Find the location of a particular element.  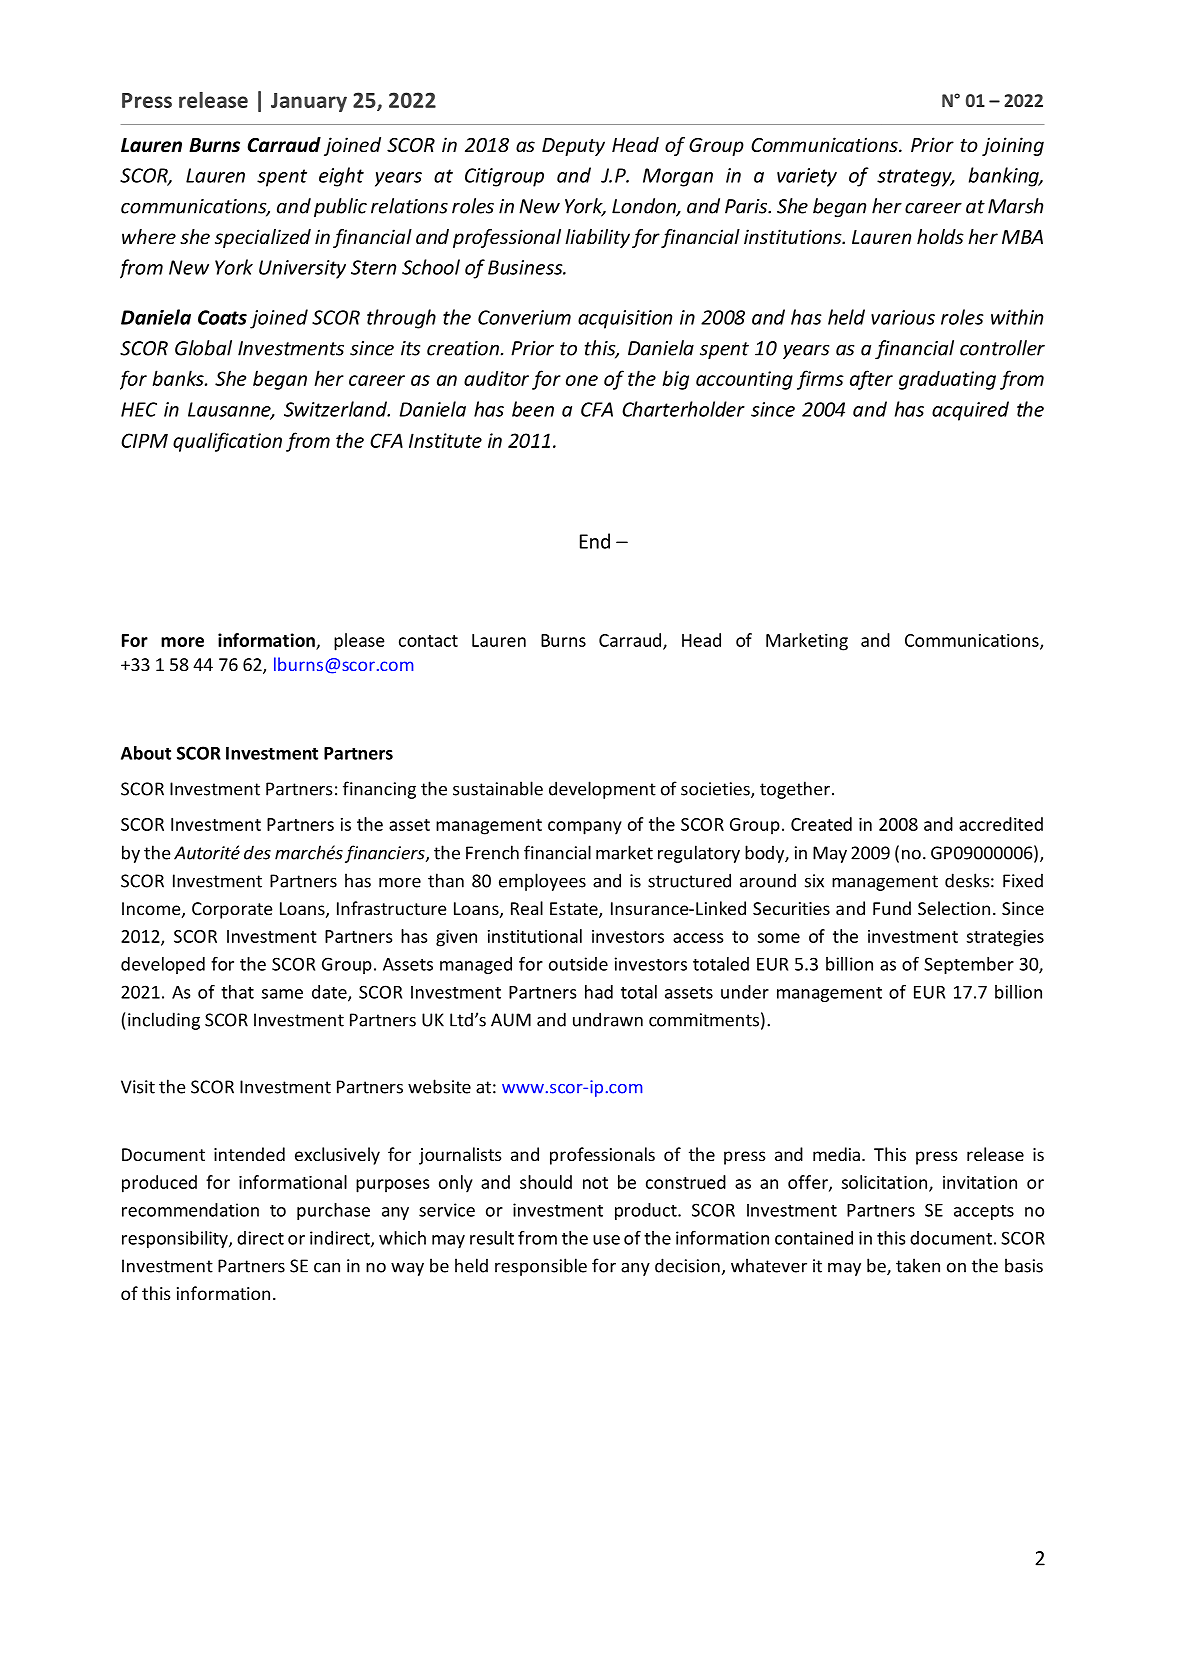

strategy is located at coordinates (915, 178).
